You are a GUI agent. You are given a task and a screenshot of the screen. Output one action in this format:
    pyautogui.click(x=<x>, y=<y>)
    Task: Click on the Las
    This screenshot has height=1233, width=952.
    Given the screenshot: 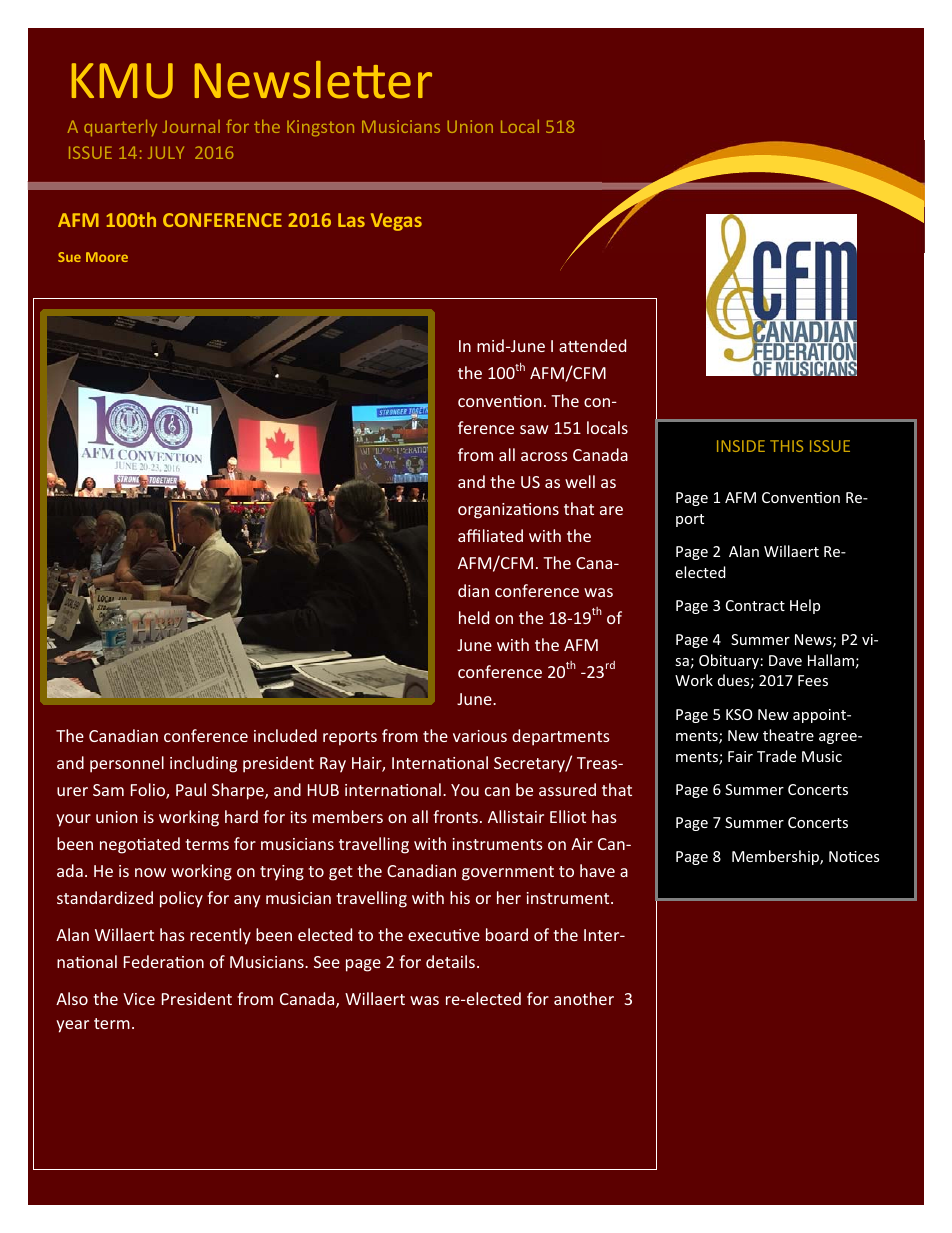 What is the action you would take?
    pyautogui.click(x=351, y=220)
